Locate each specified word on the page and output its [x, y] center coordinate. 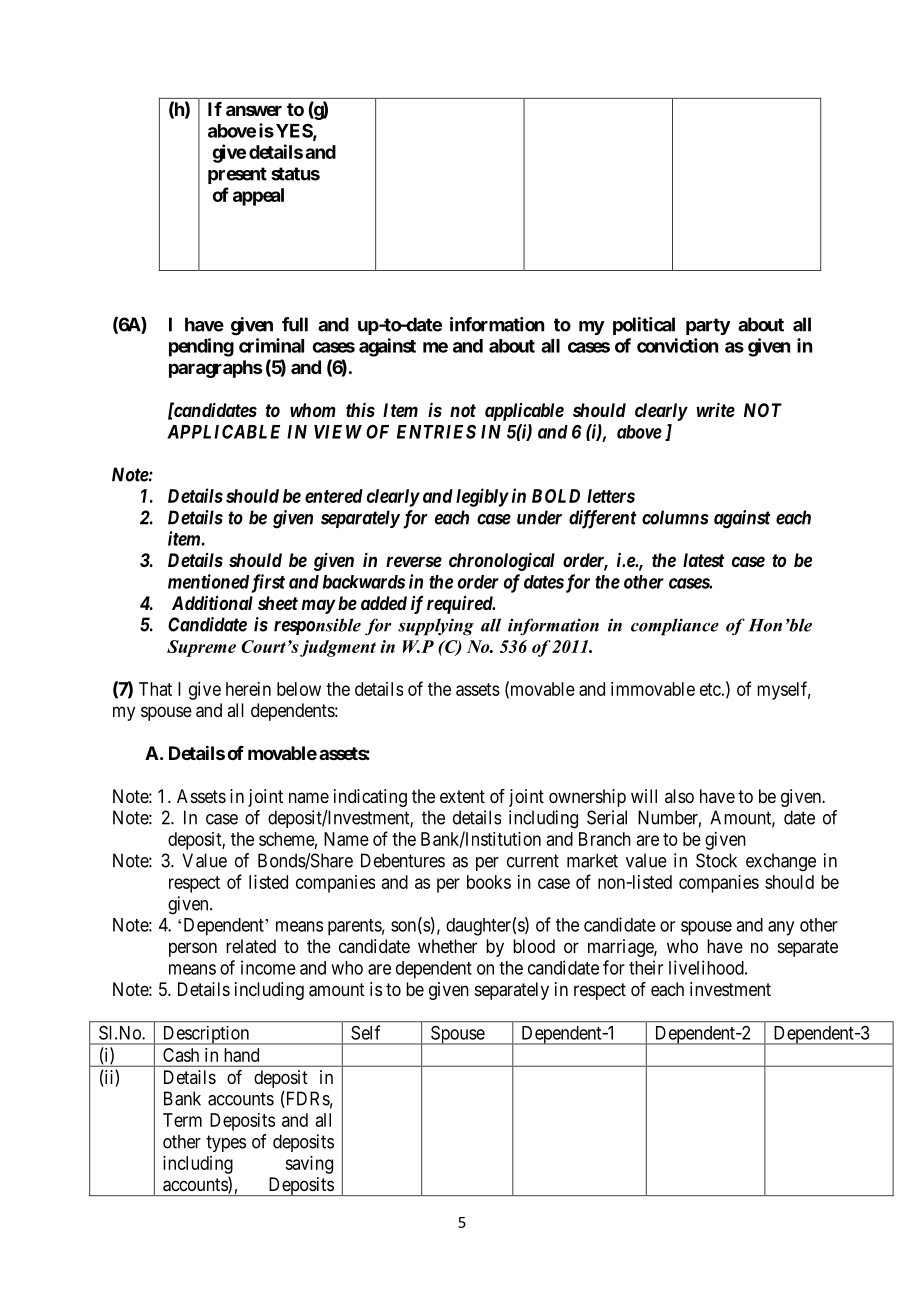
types [226, 1143]
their [646, 967]
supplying [436, 627]
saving [309, 1165]
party [708, 326]
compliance [675, 627]
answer [254, 110]
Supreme [201, 648]
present [237, 175]
